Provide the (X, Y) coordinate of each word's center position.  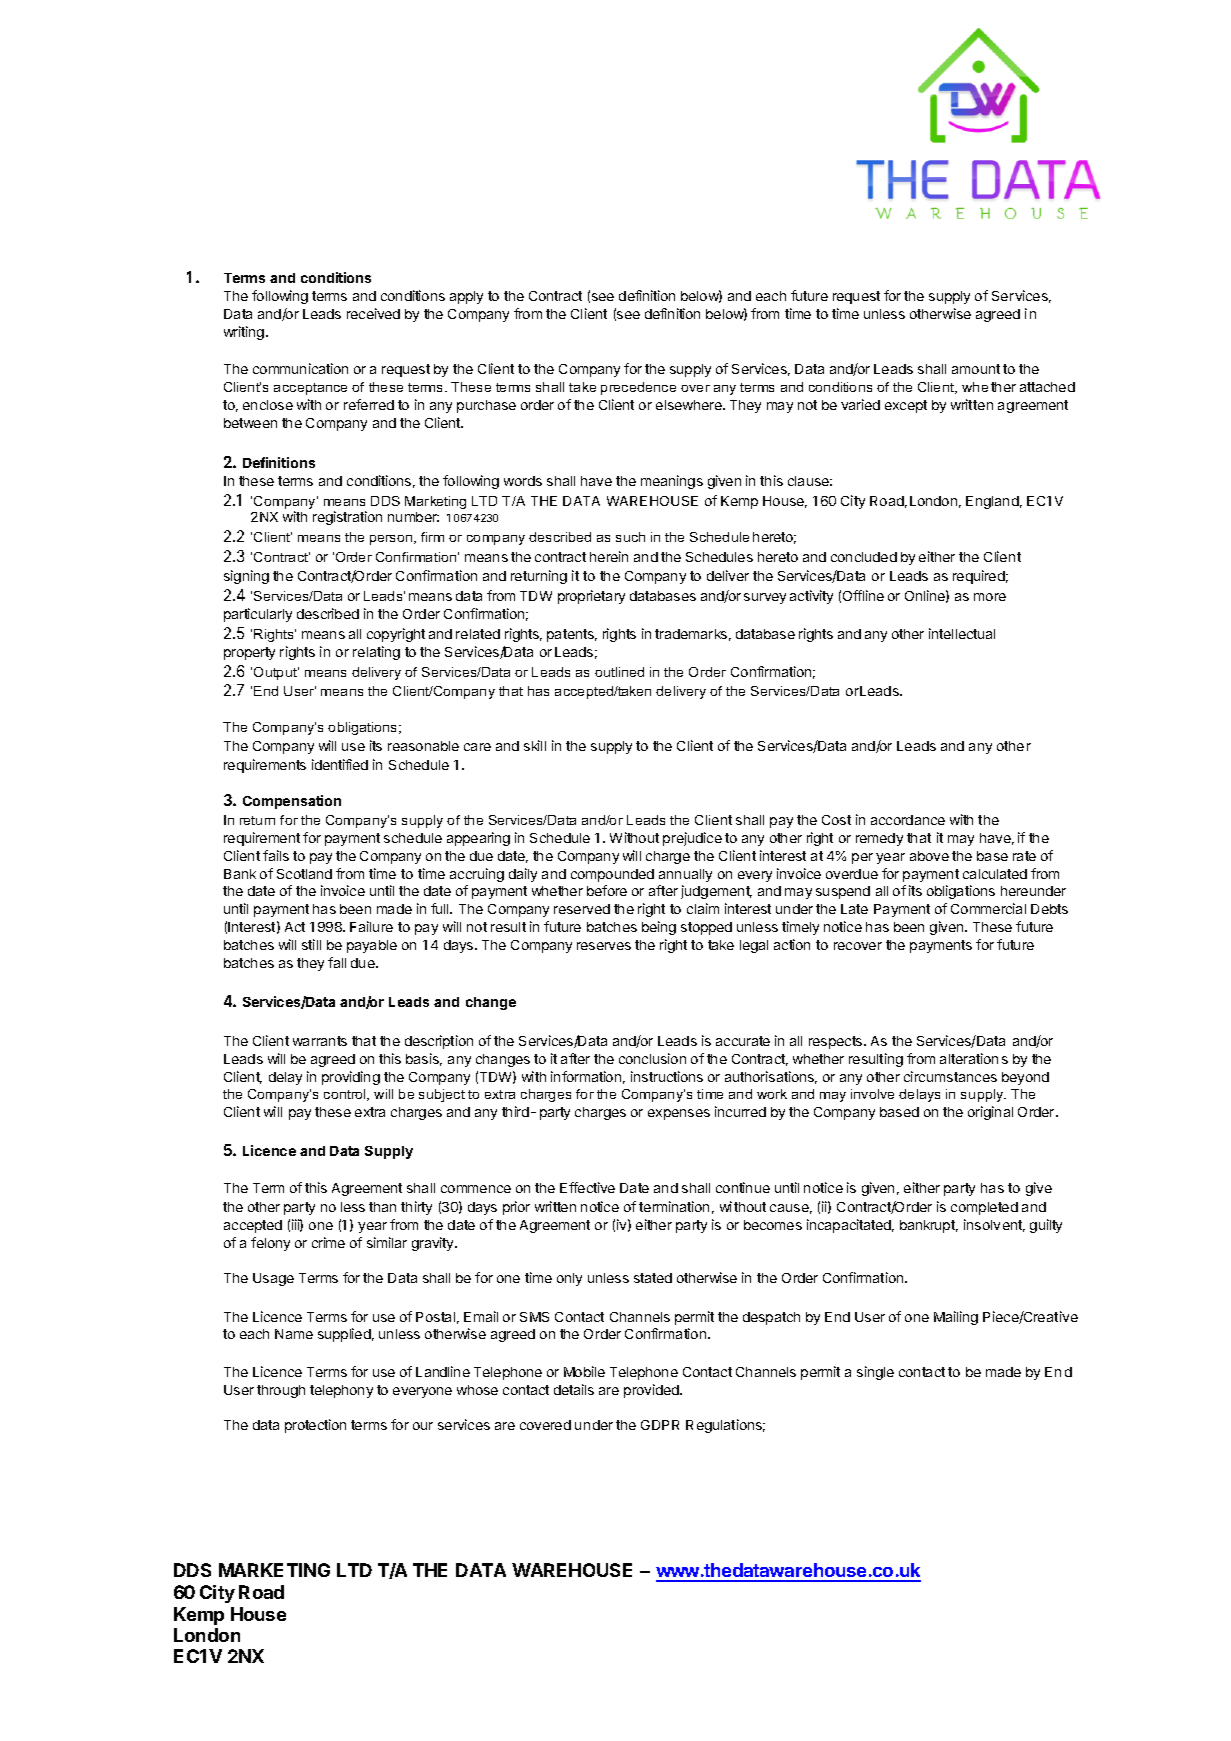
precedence (638, 388)
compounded (612, 875)
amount (976, 369)
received (373, 313)
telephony (341, 1391)
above (929, 856)
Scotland (304, 874)
